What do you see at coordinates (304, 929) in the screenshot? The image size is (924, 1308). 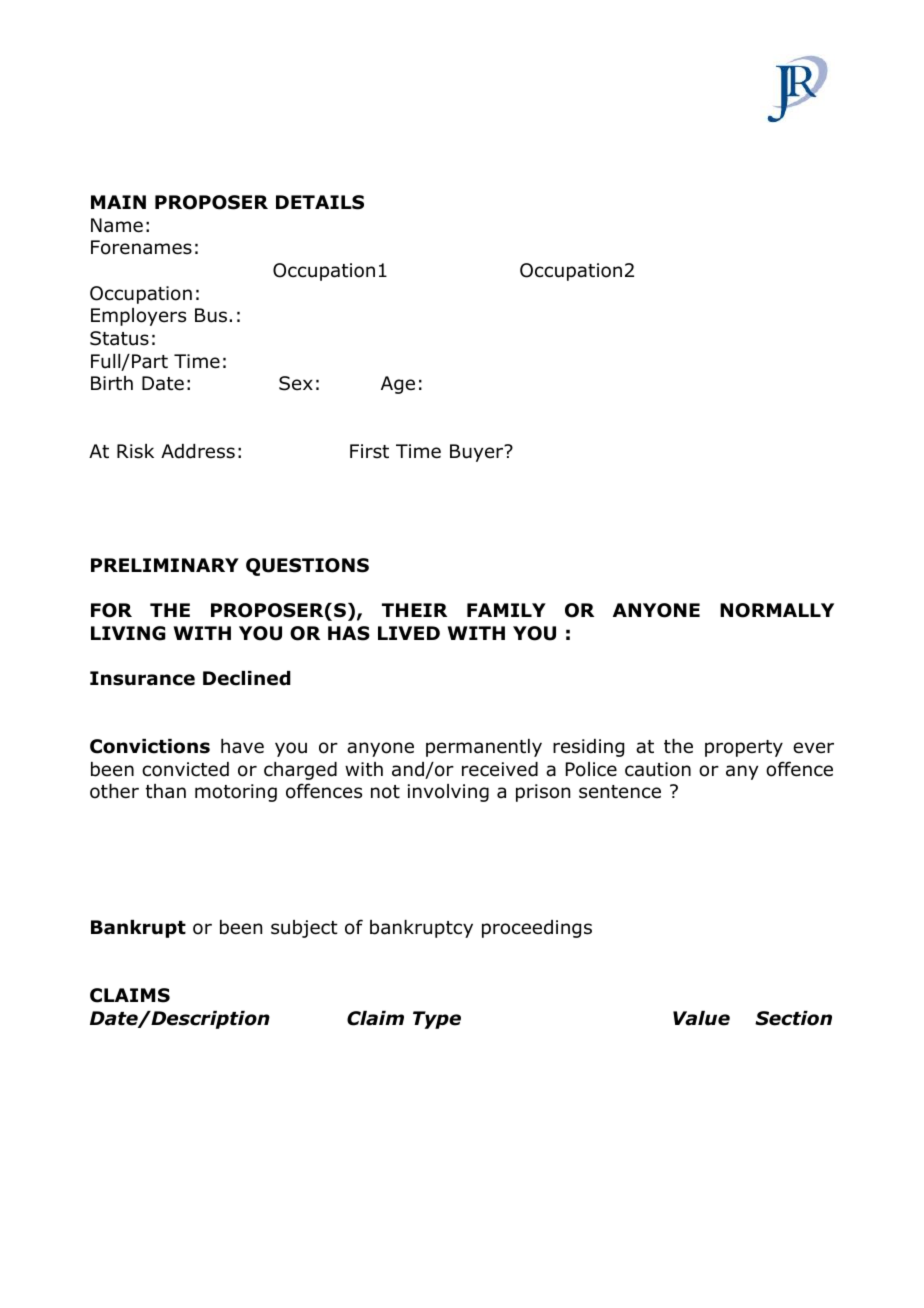 I see `subject` at bounding box center [304, 929].
